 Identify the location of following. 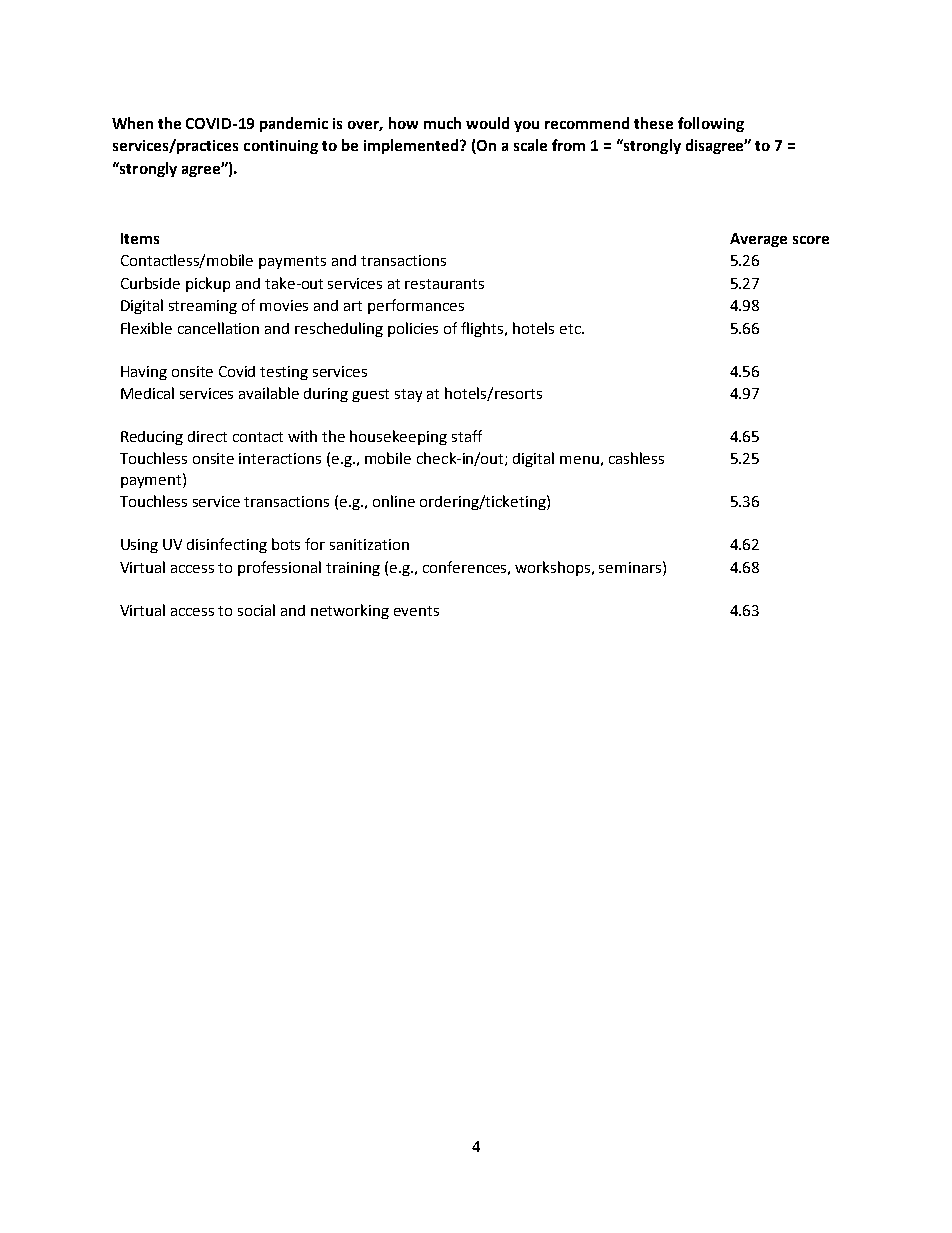
(711, 124).
